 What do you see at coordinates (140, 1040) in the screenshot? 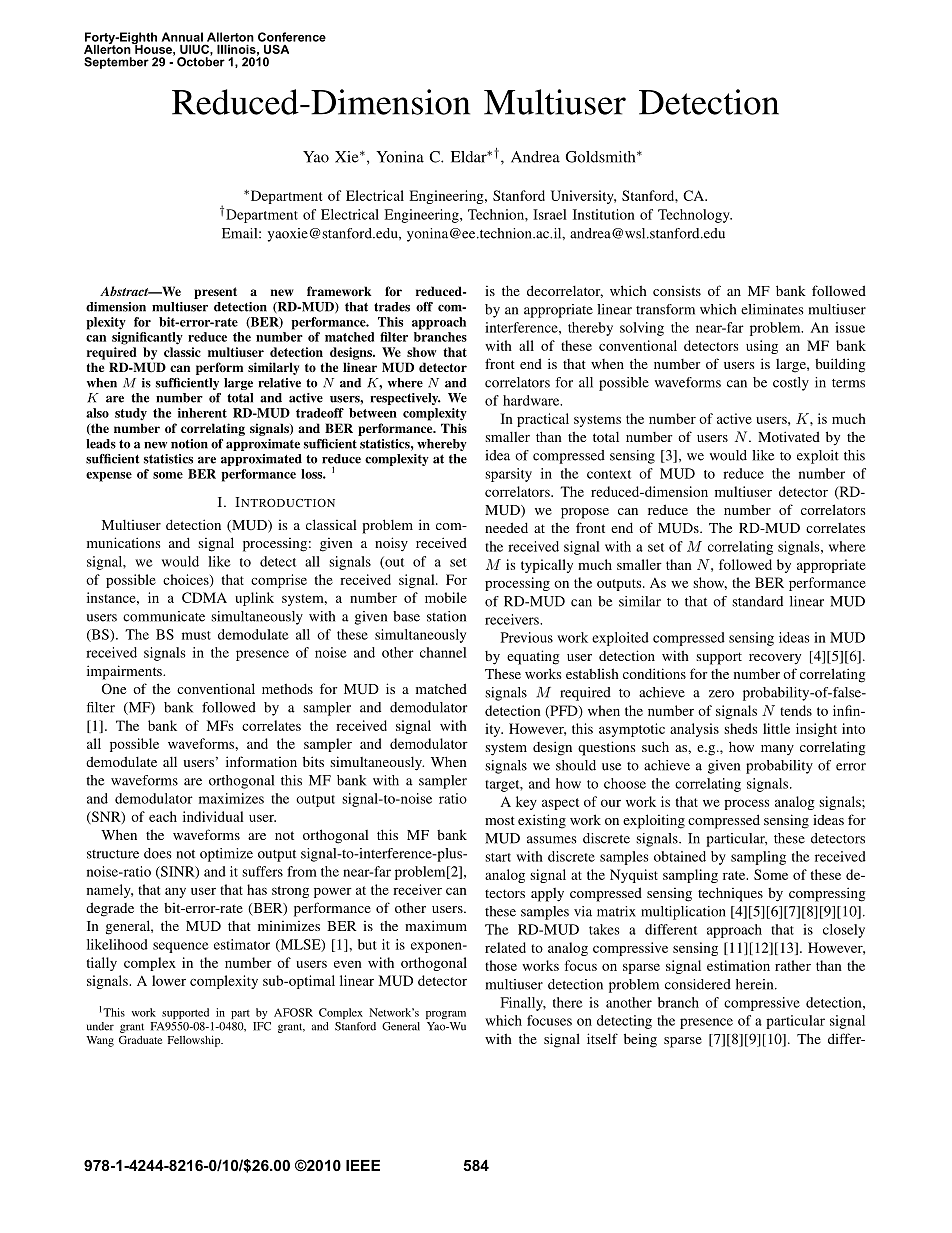
I see `Graduate` at bounding box center [140, 1040].
